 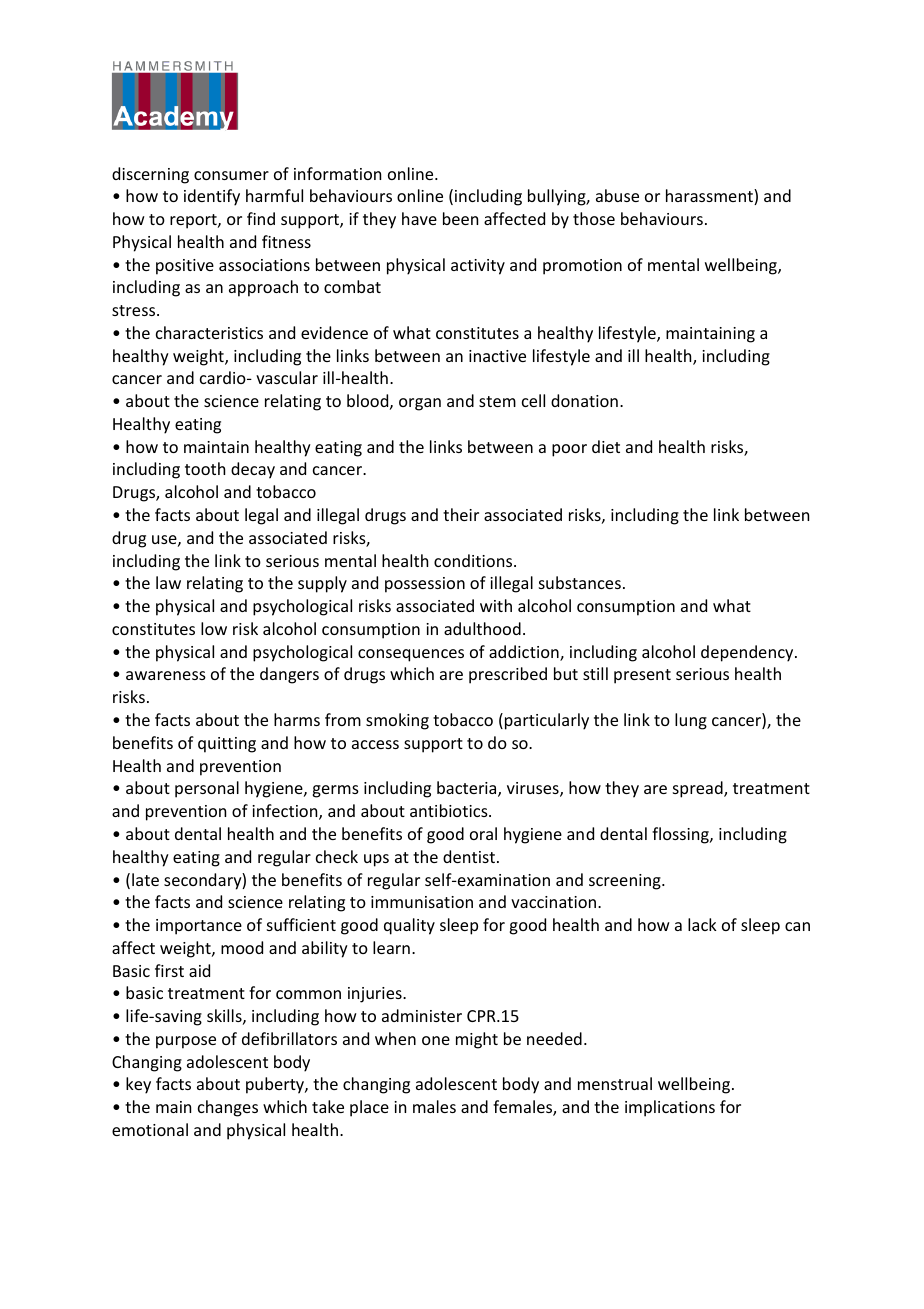 I want to click on implications, so click(x=670, y=1108).
